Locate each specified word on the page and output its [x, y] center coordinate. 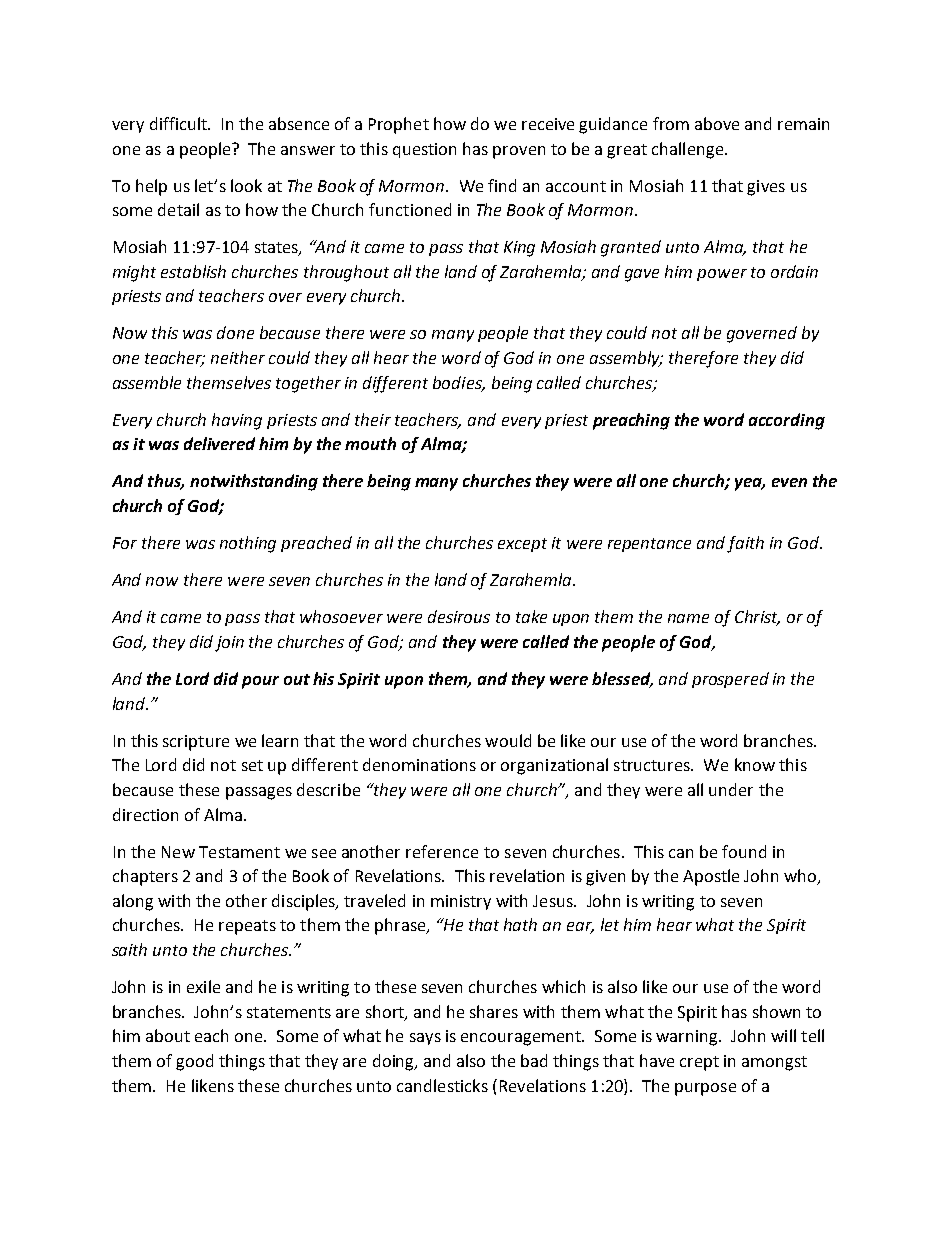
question [424, 150]
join [229, 644]
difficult [179, 123]
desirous [459, 616]
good [194, 1062]
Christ [757, 618]
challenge [687, 150]
